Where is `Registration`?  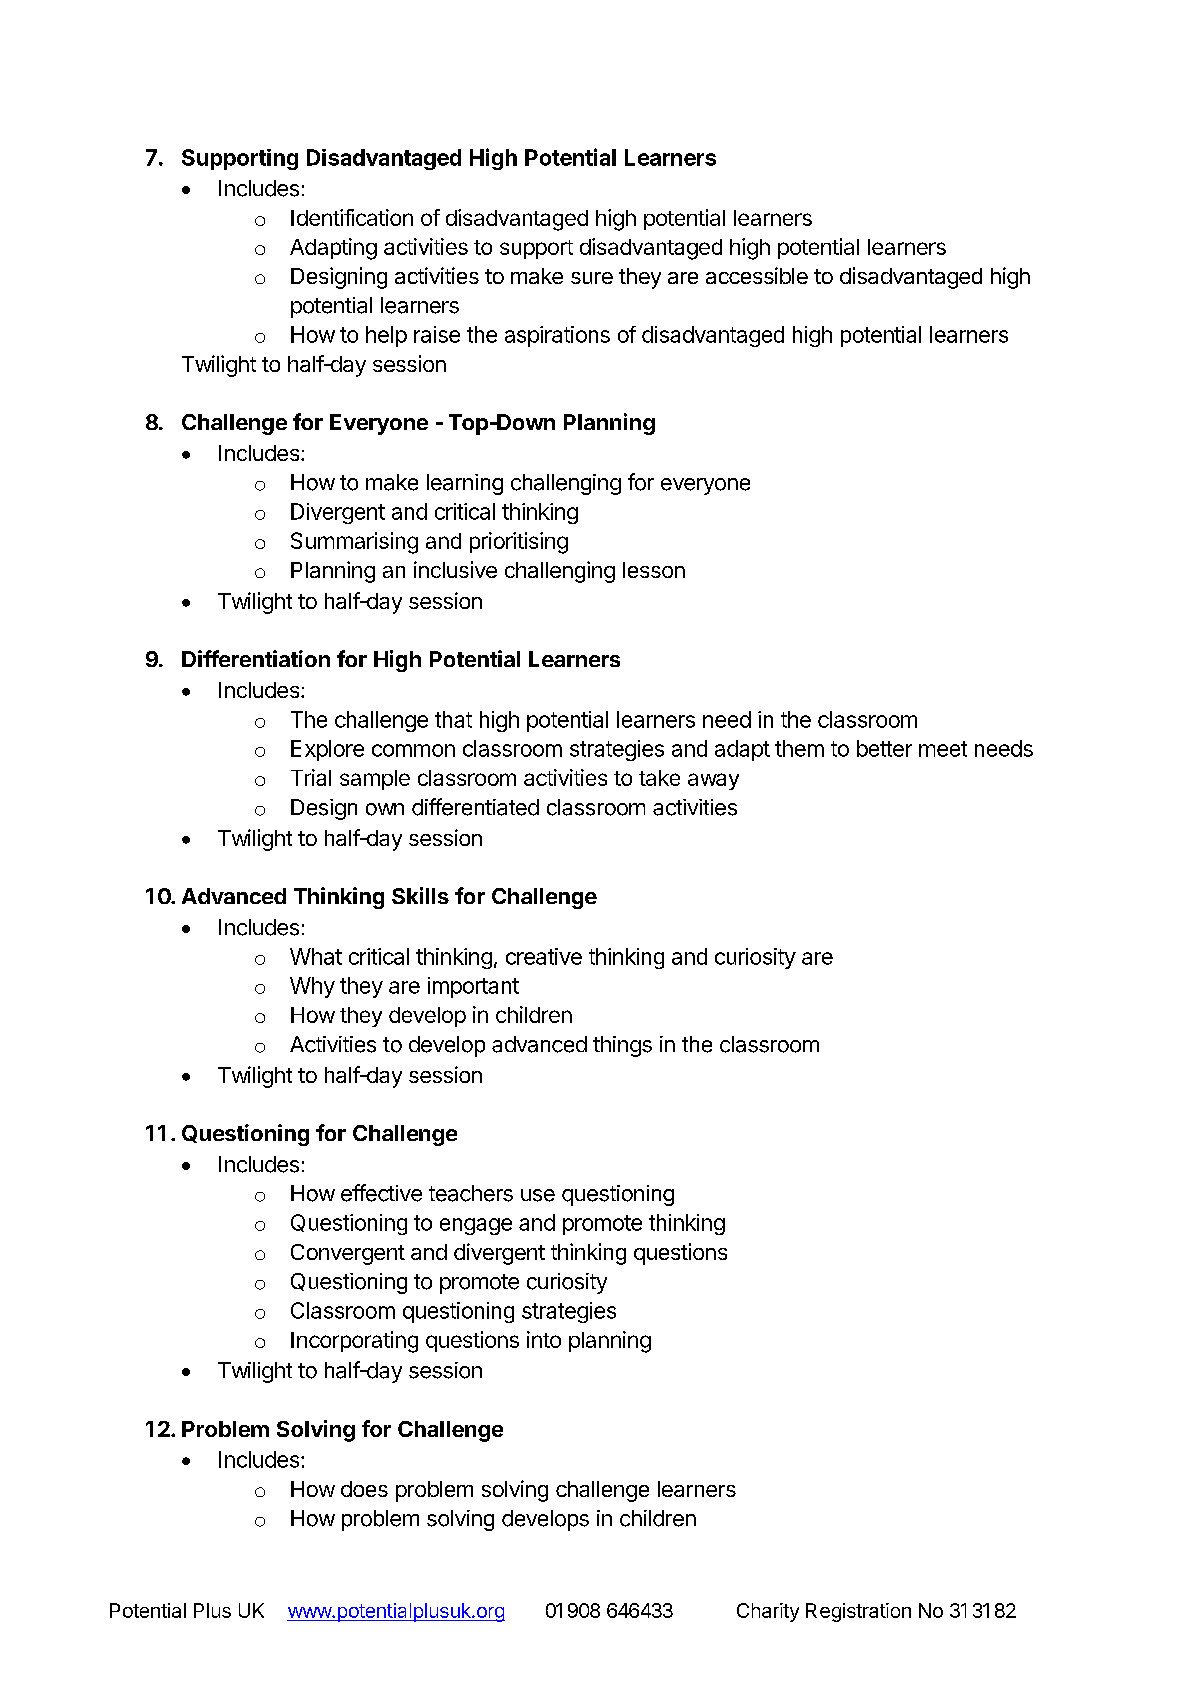 Registration is located at coordinates (858, 1612).
